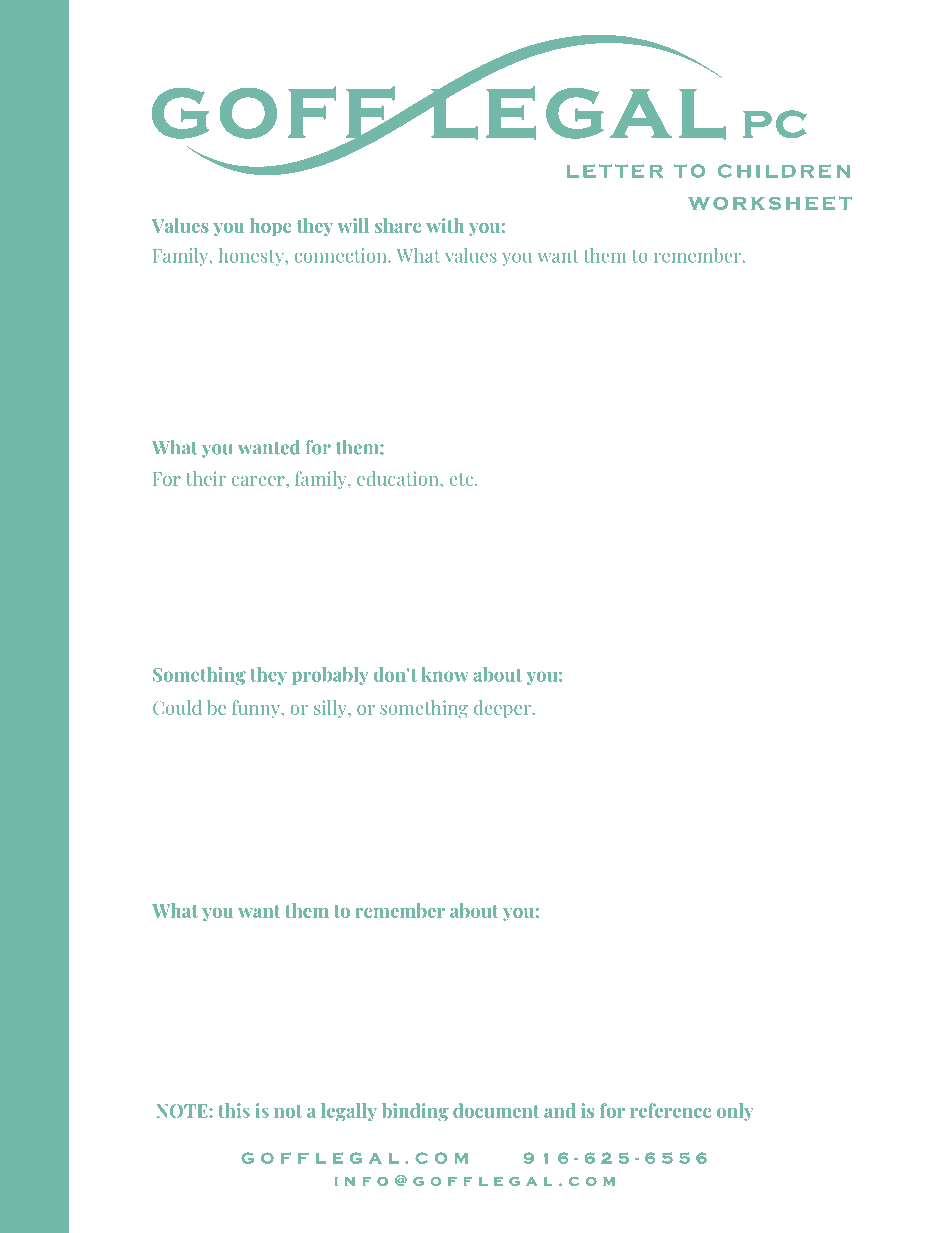 The height and width of the screenshot is (1233, 952). What do you see at coordinates (445, 674) in the screenshot?
I see `know` at bounding box center [445, 674].
